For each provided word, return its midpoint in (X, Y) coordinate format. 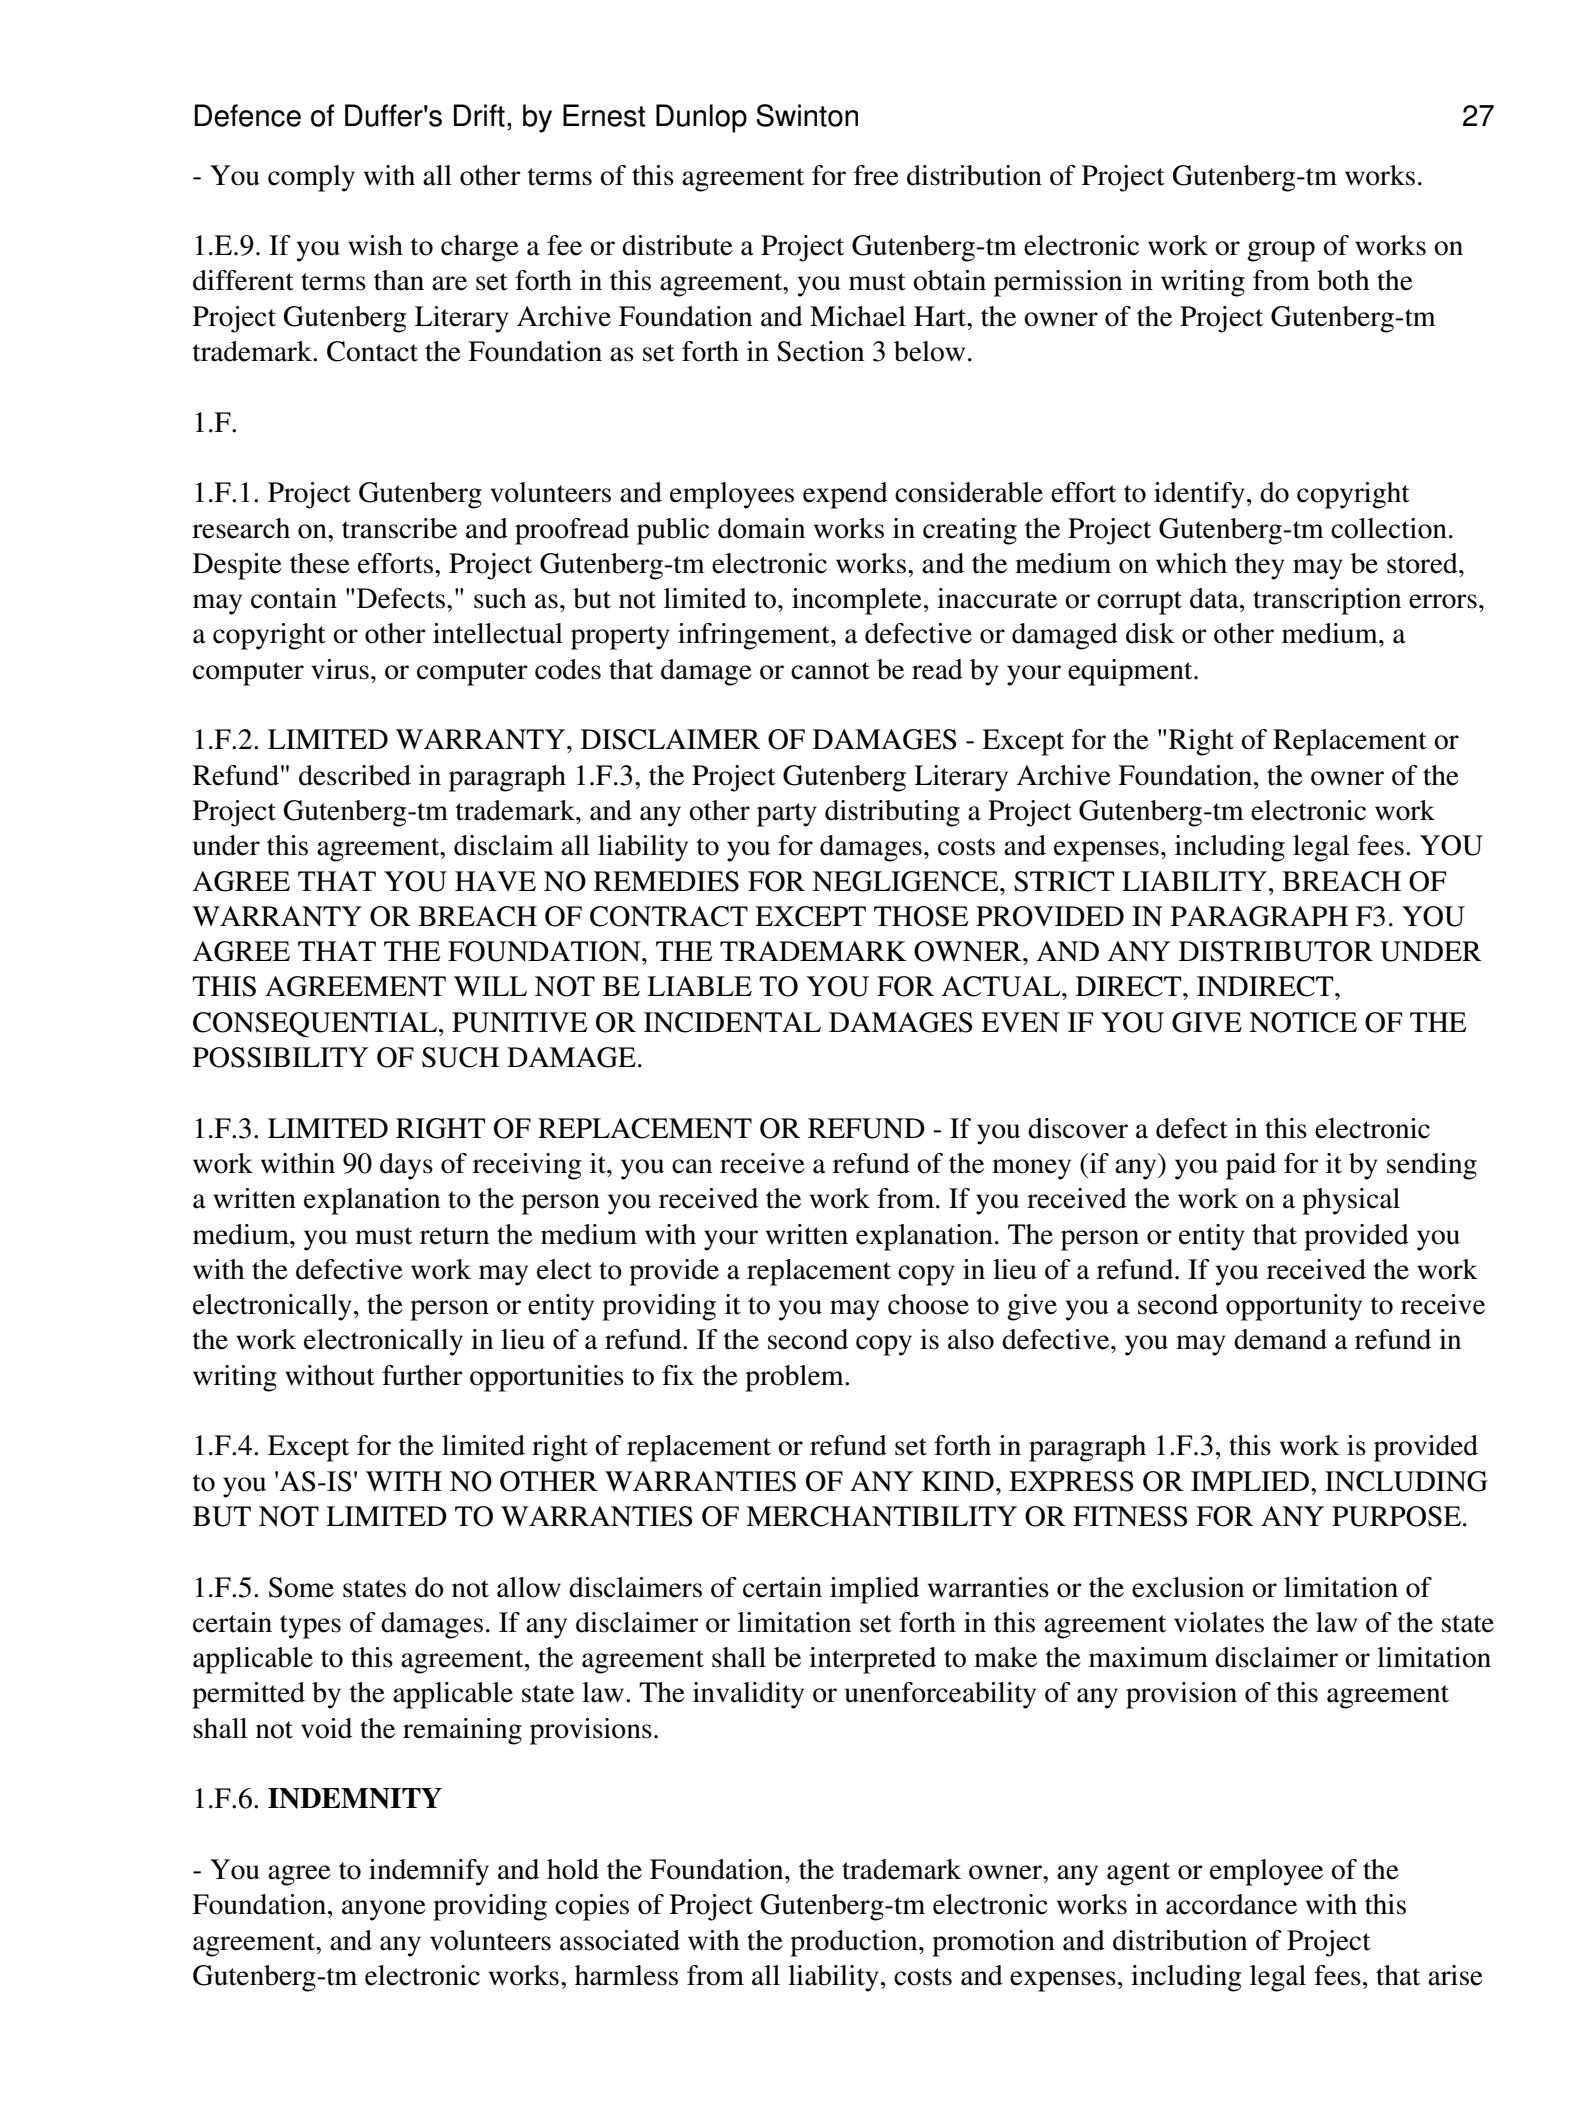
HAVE (495, 881)
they (1260, 566)
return (454, 1236)
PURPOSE (1396, 1516)
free (876, 175)
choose (928, 1304)
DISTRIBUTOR (1276, 951)
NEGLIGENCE (906, 881)
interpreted (872, 1660)
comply (311, 178)
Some (301, 1587)
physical (1351, 1201)
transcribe (399, 528)
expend (845, 495)
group (1281, 251)
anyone (384, 1910)
